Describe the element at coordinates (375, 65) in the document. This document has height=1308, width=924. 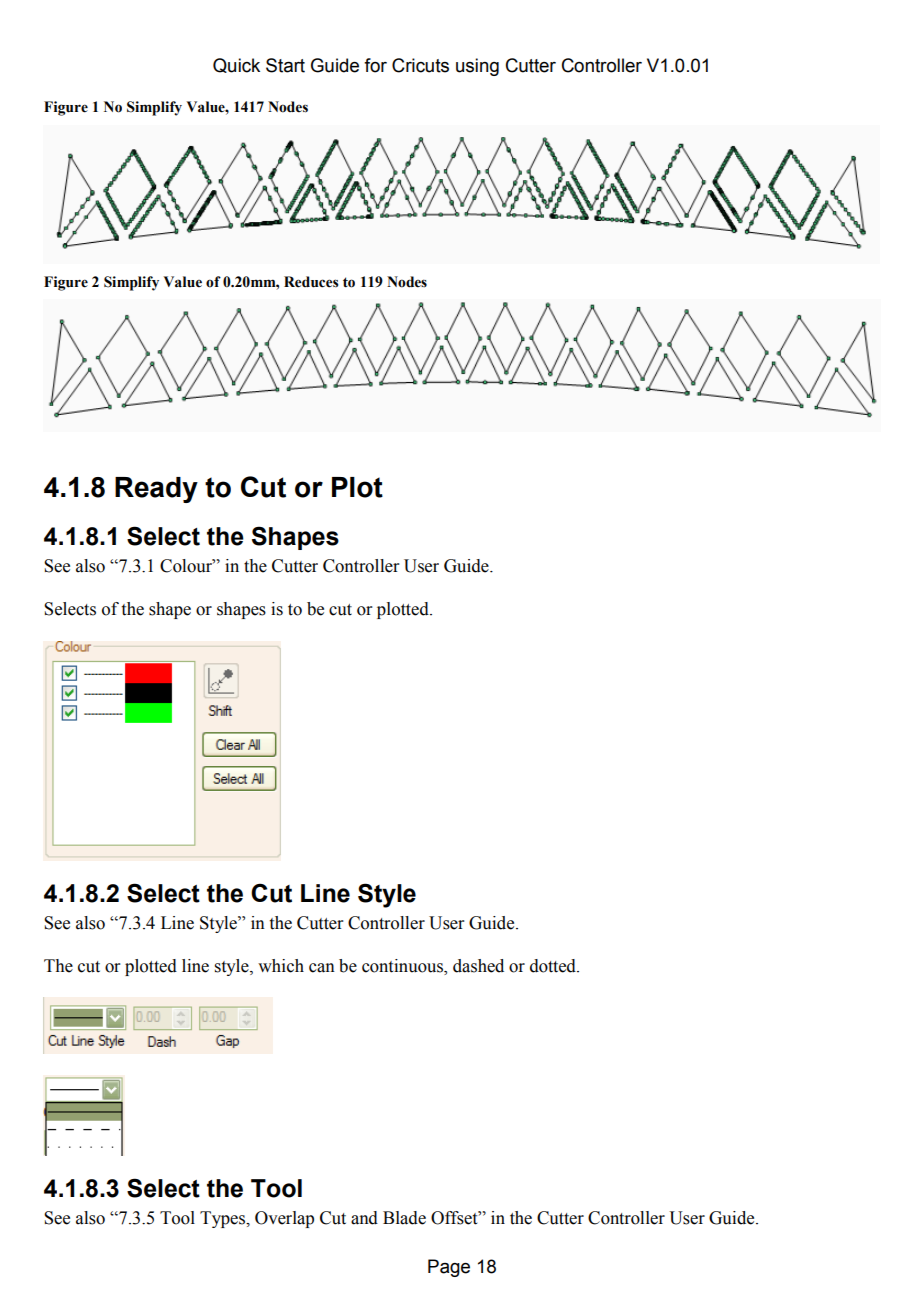
I see `for` at that location.
